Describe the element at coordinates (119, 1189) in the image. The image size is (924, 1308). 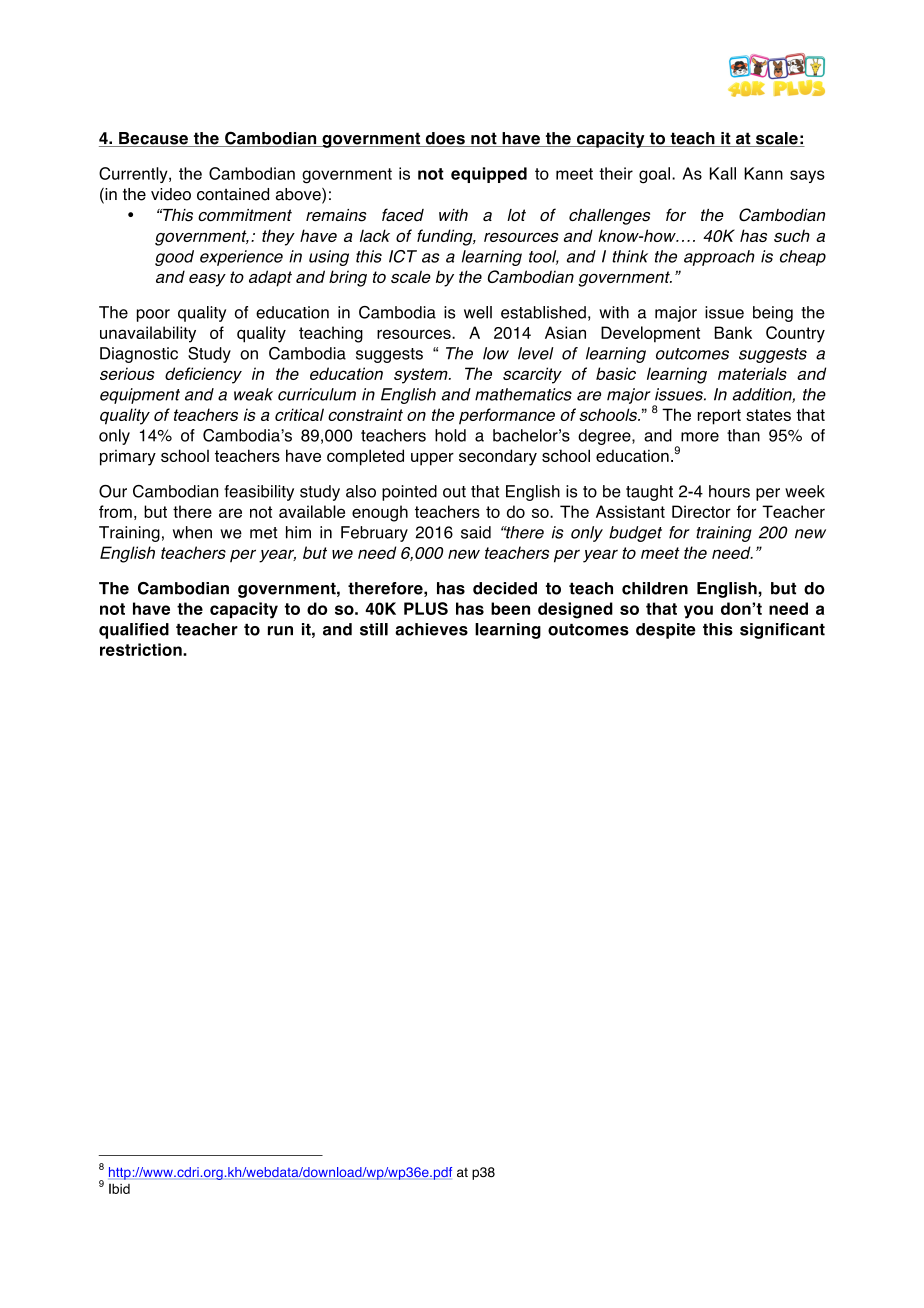
I see `Ibid` at that location.
